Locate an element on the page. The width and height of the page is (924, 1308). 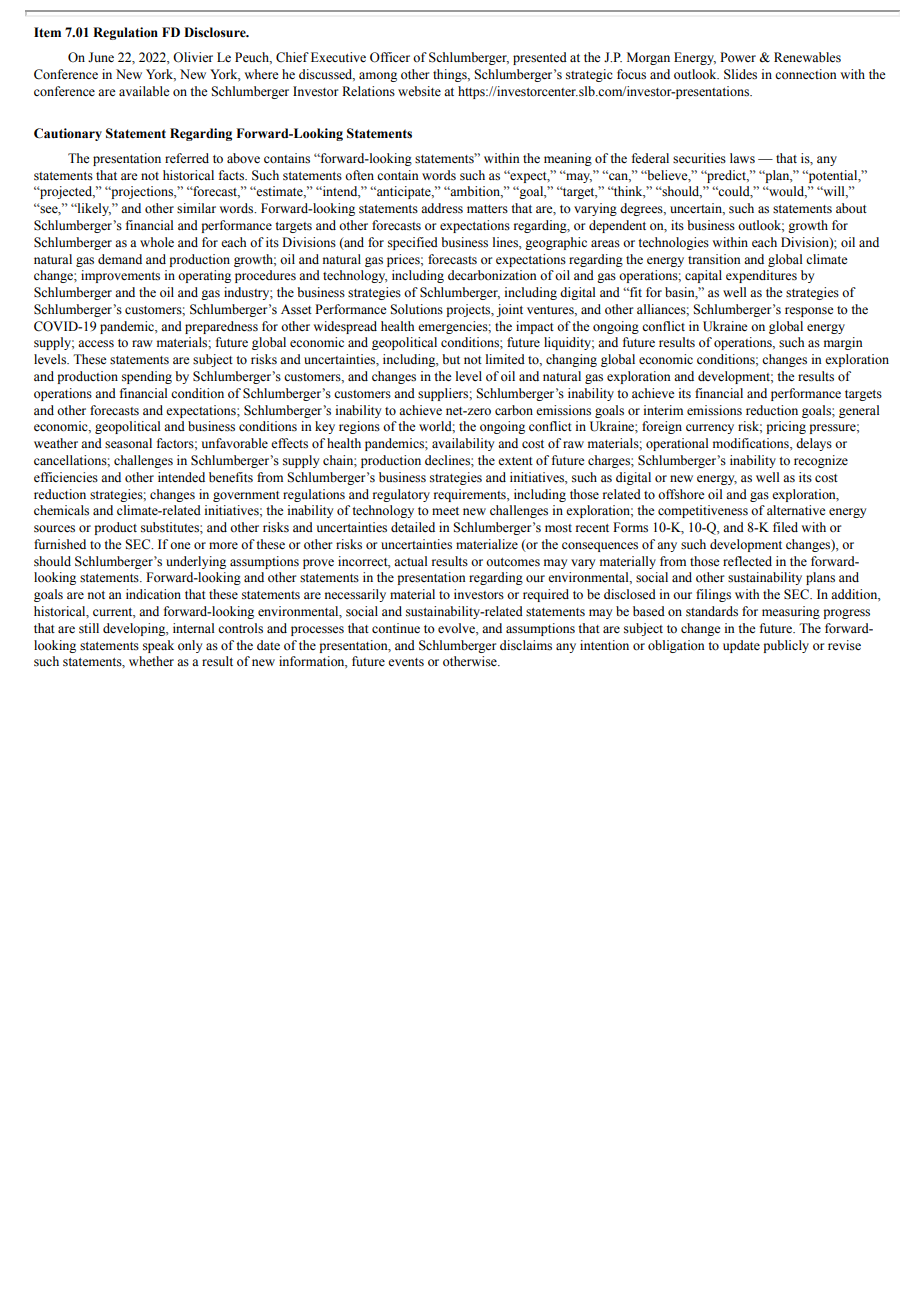
whole is located at coordinates (157, 242).
